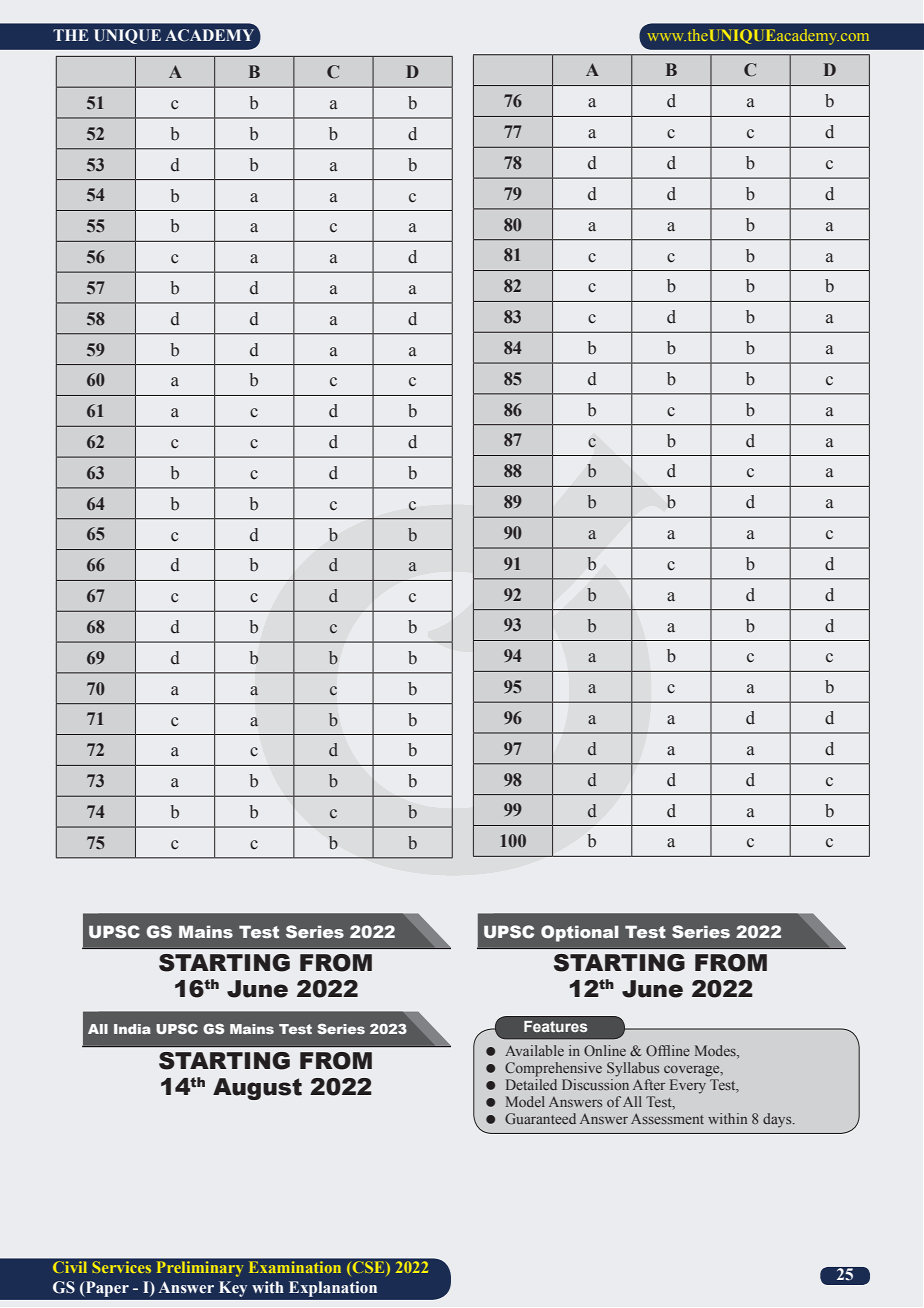 This image has height=1308, width=924. I want to click on India, so click(132, 1029).
